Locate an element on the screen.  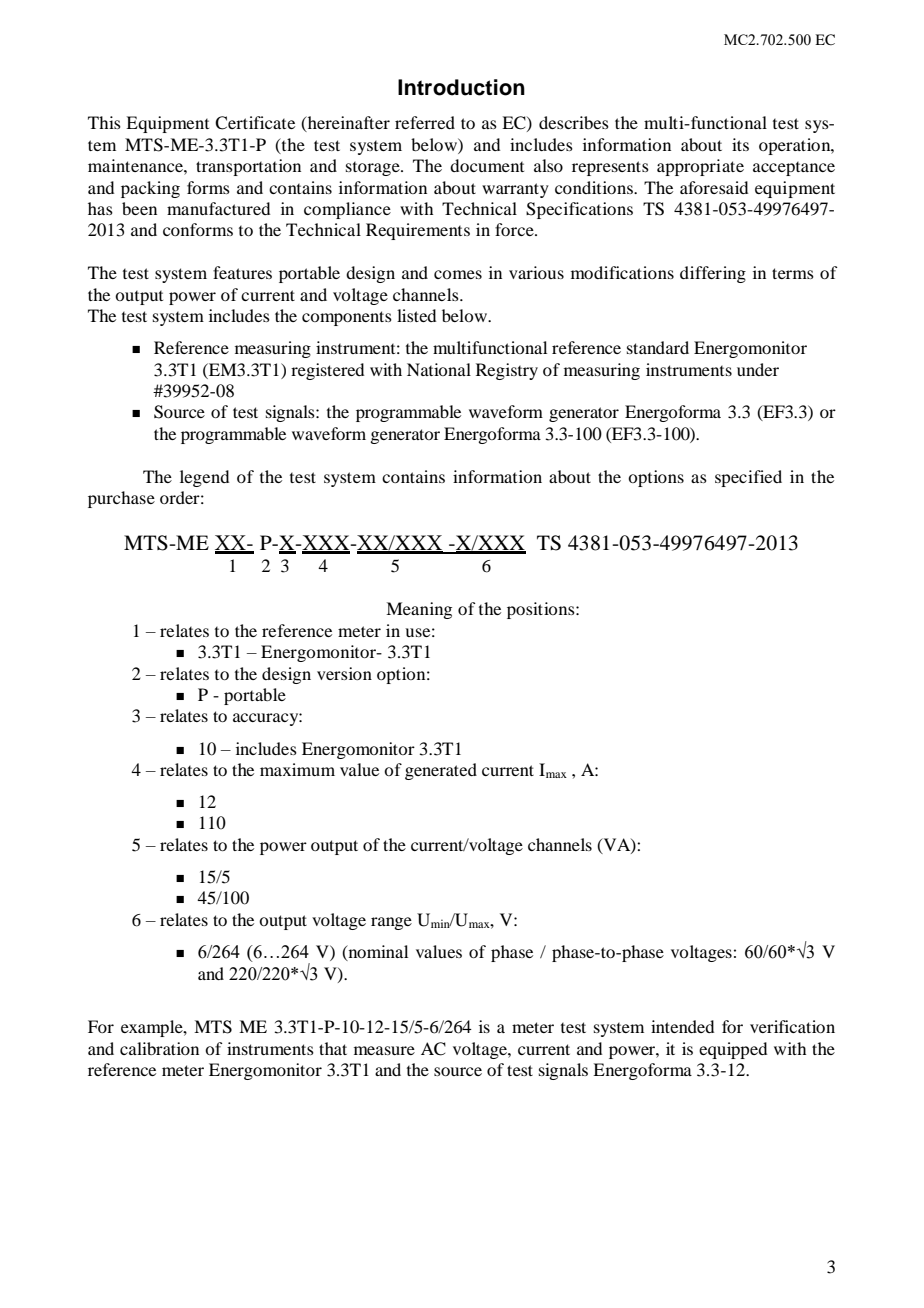
its is located at coordinates (740, 144).
